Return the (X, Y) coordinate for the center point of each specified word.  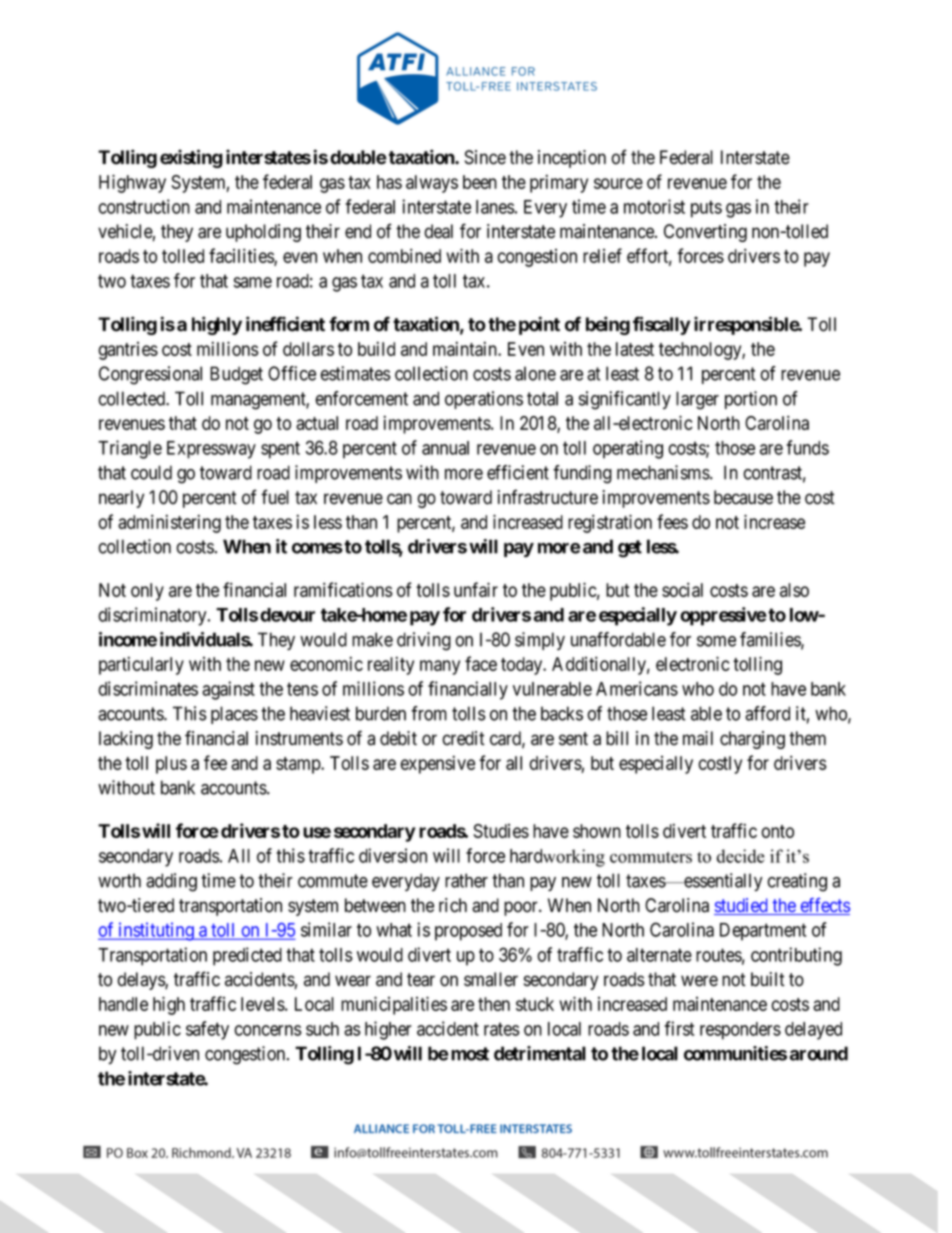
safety (207, 1030)
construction (144, 206)
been (480, 182)
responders (740, 1031)
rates (502, 1029)
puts (706, 209)
